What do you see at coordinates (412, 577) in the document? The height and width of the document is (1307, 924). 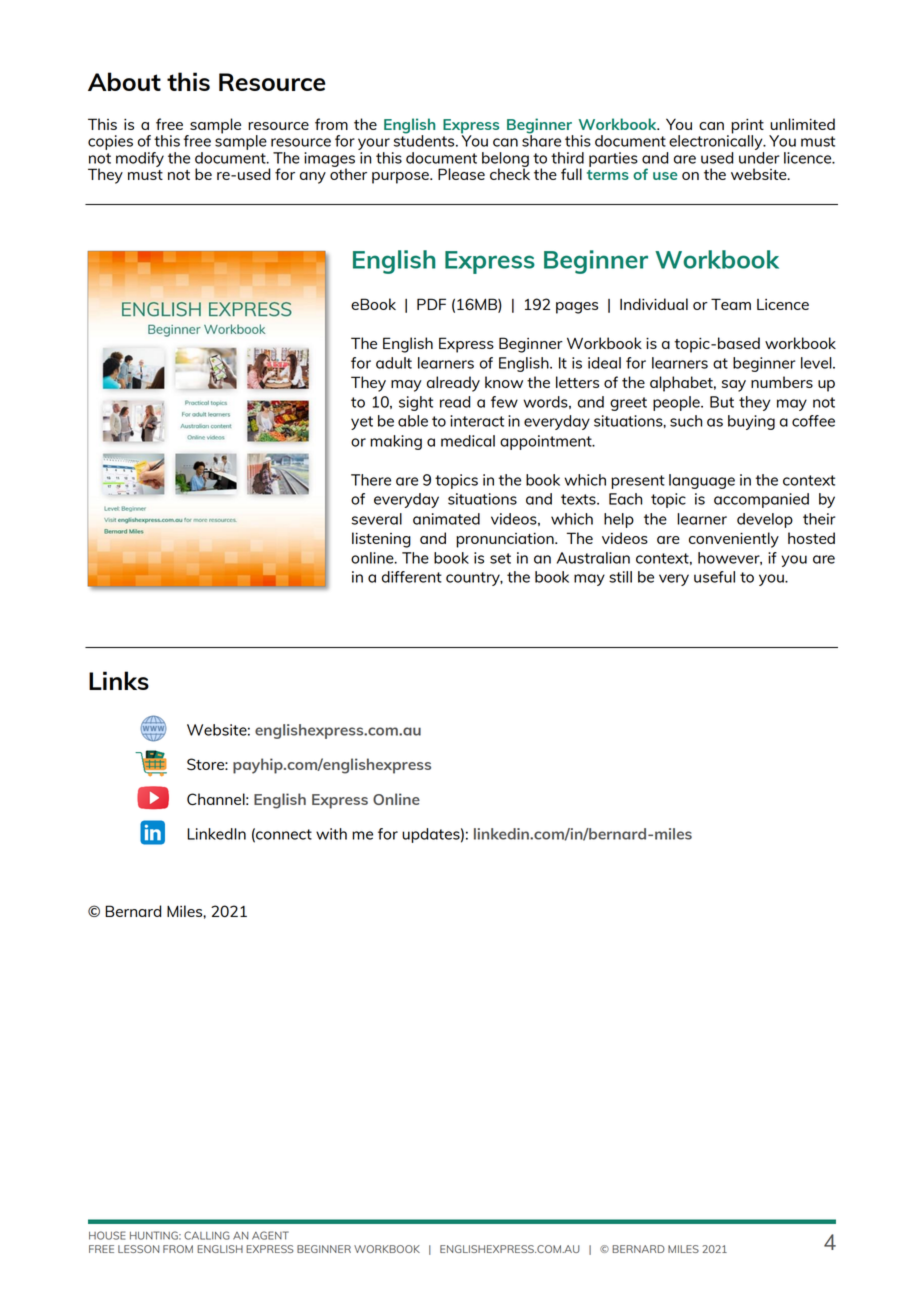 I see `different` at bounding box center [412, 577].
